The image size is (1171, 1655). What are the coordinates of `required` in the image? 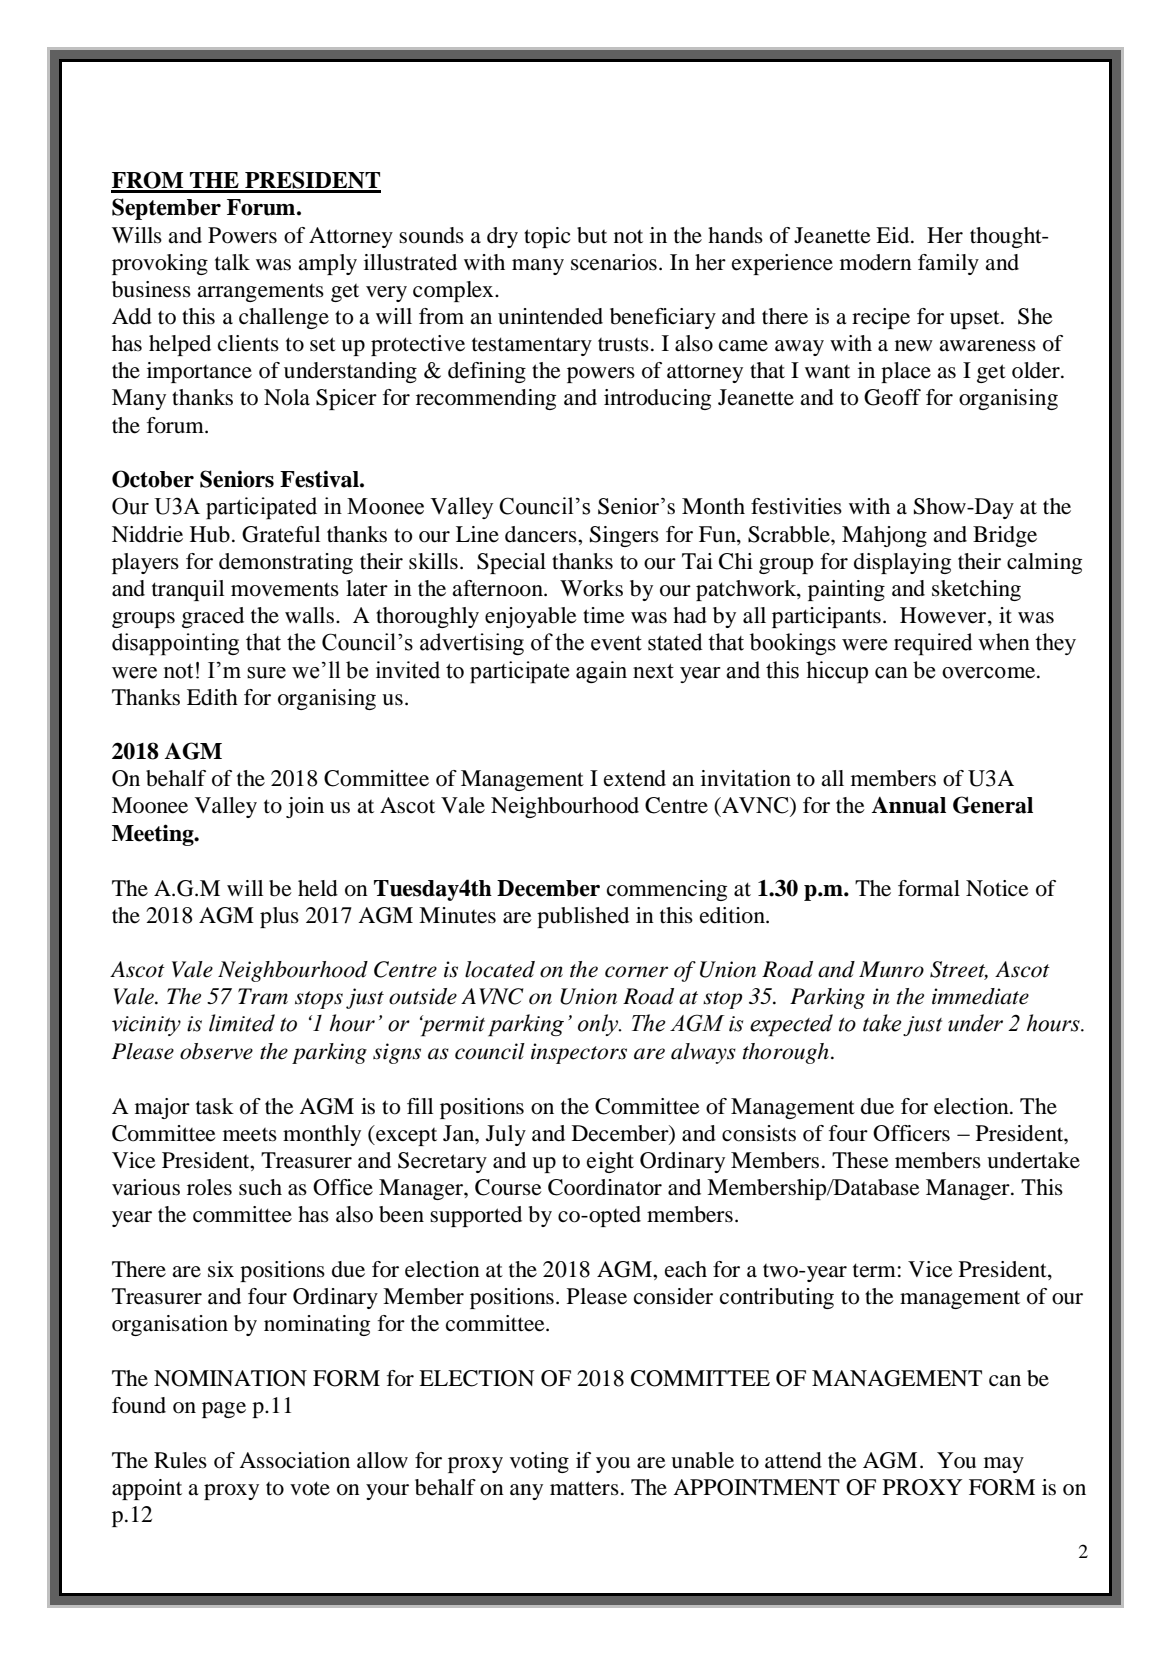 It's located at (933, 644).
